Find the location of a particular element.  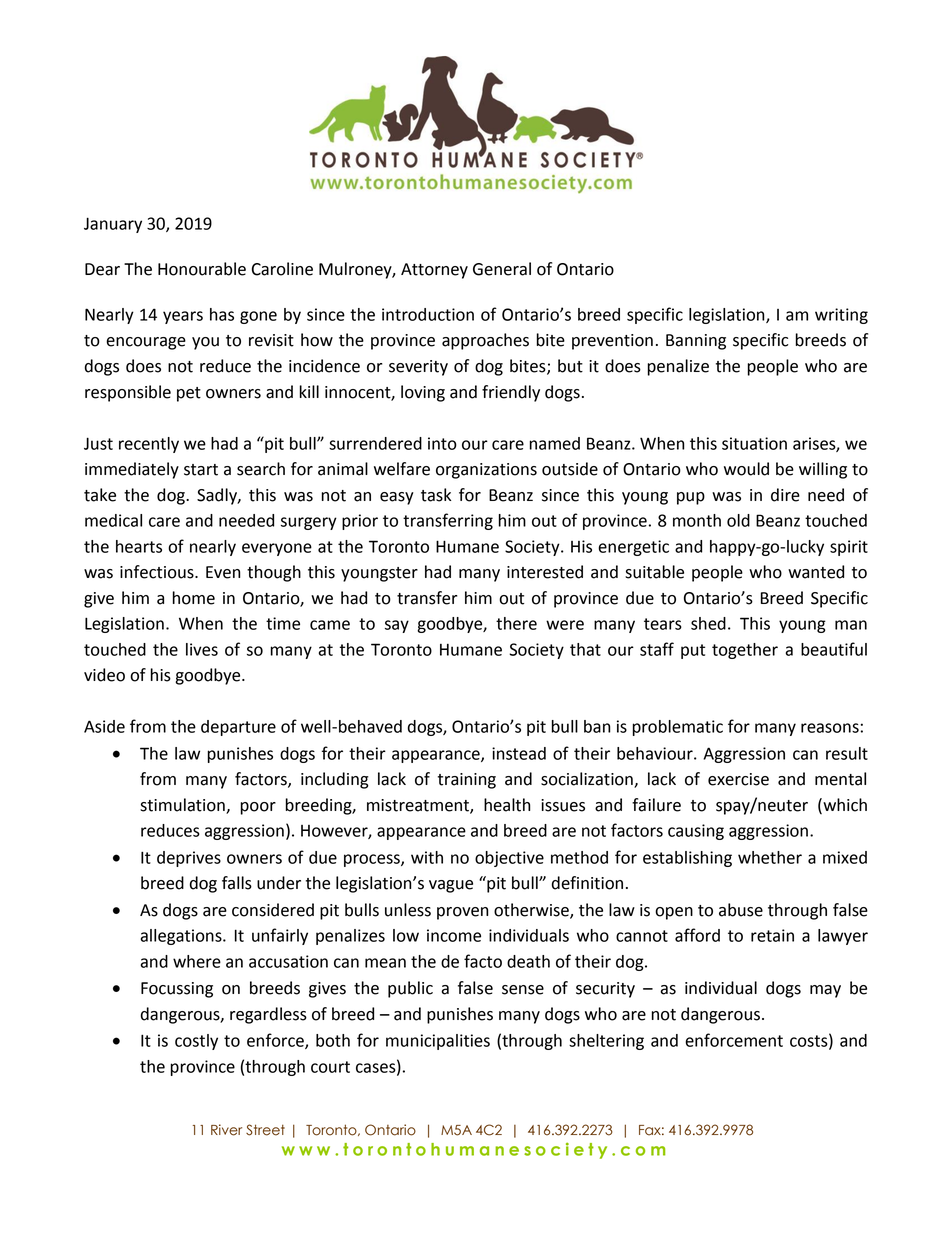

General is located at coordinates (502, 269).
